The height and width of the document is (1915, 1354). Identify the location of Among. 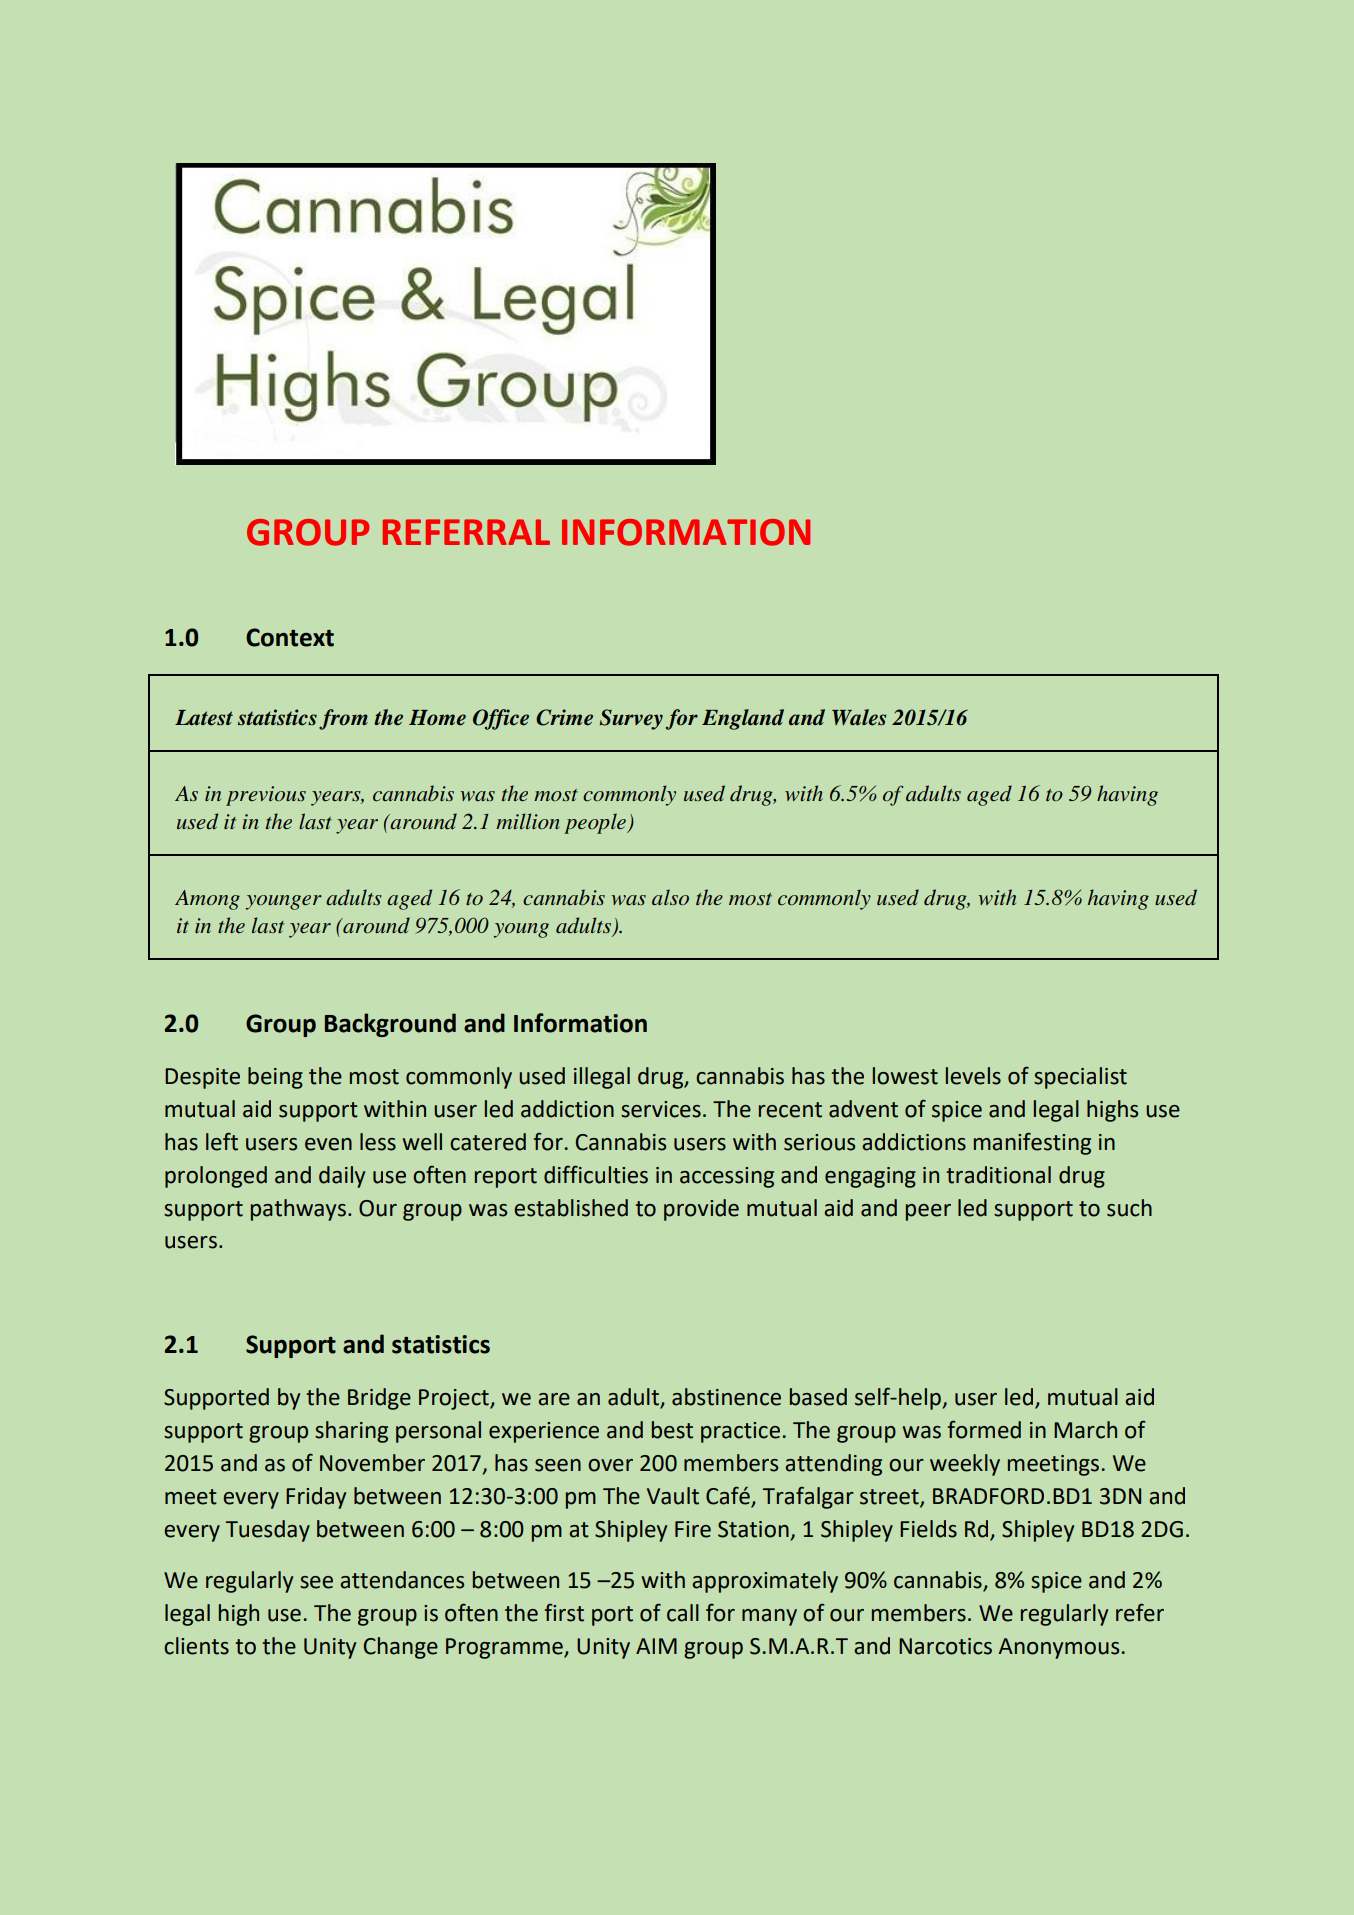
(207, 900).
